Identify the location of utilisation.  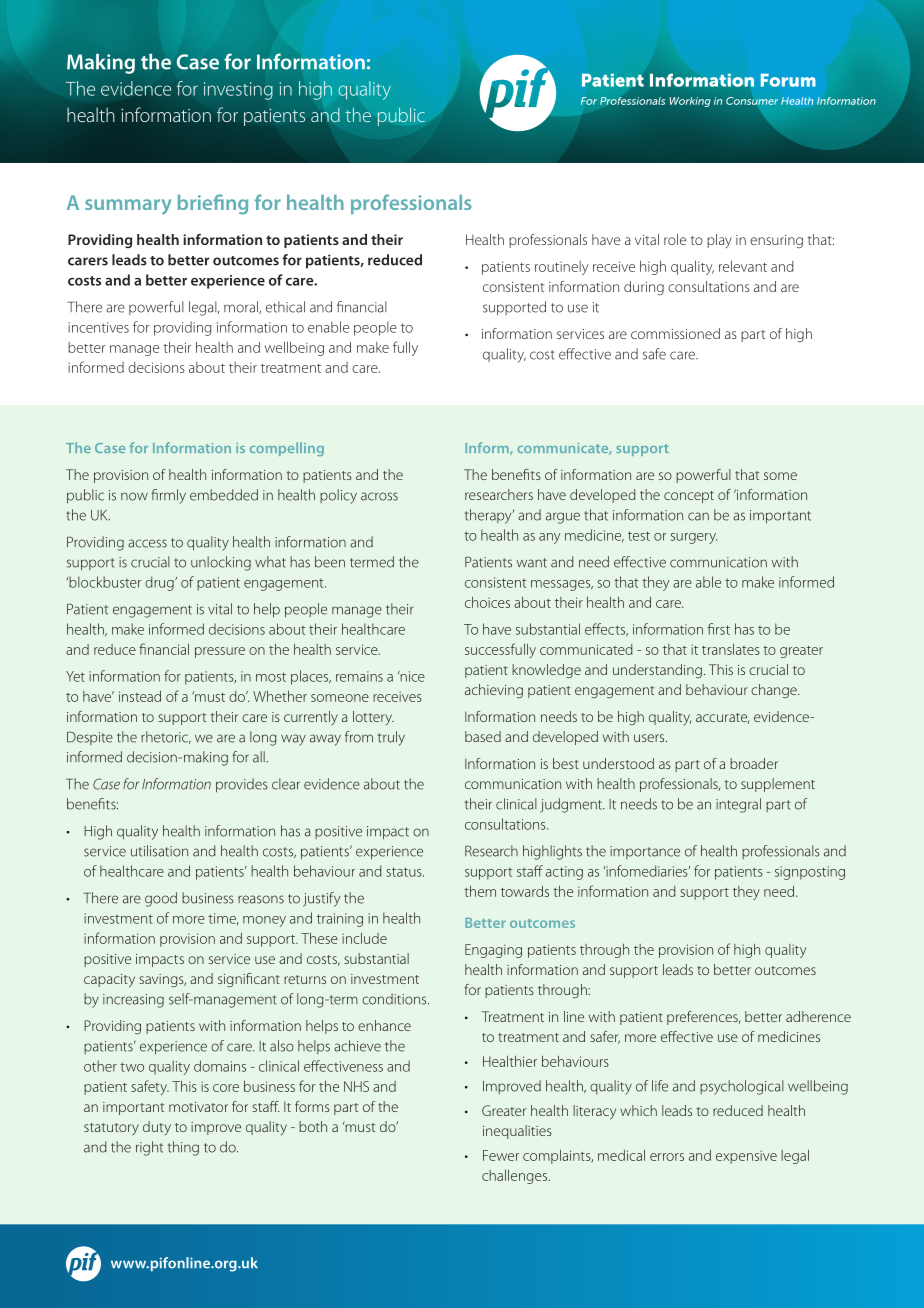
(159, 851).
